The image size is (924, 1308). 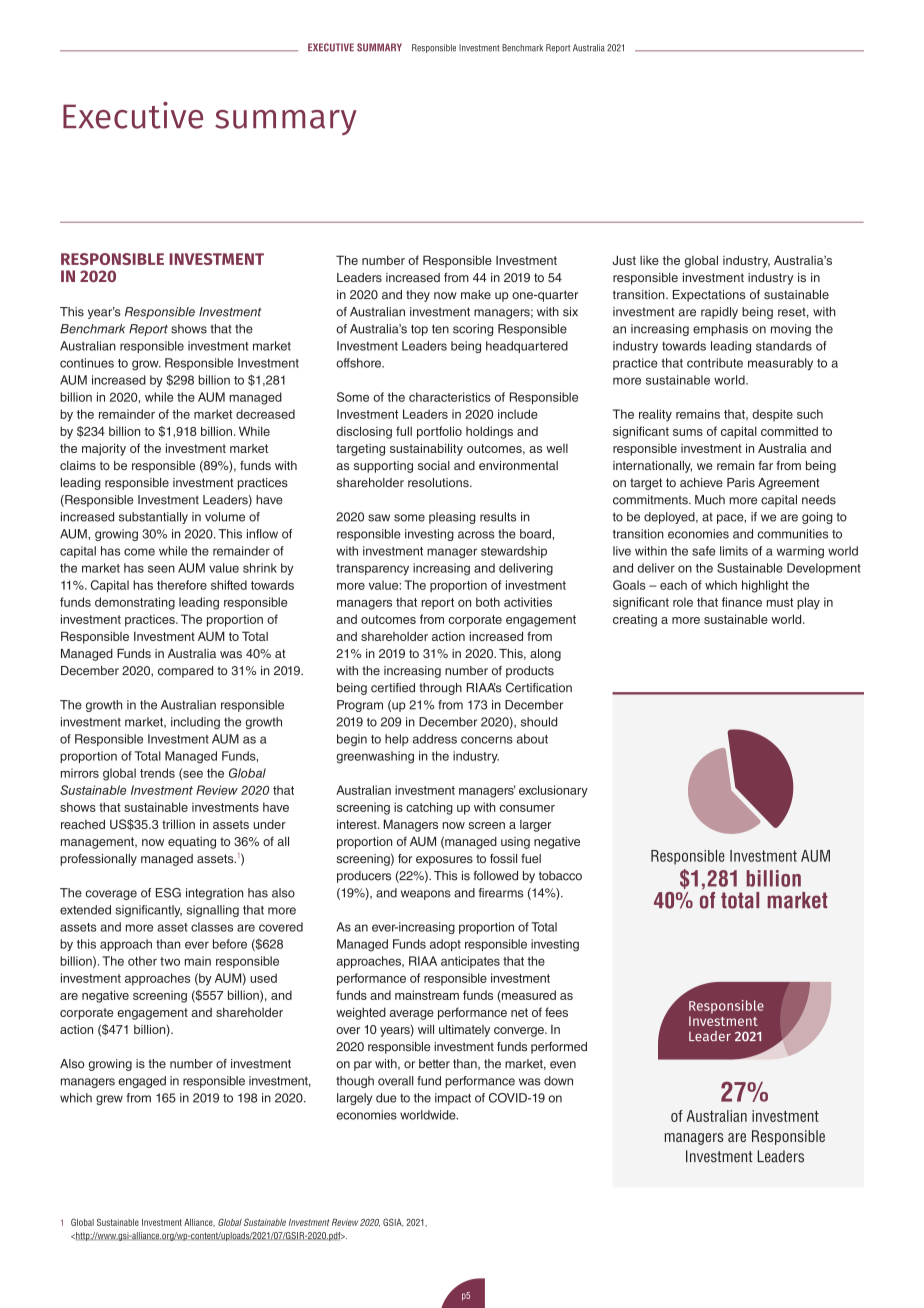 I want to click on engaged, so click(x=142, y=1082).
